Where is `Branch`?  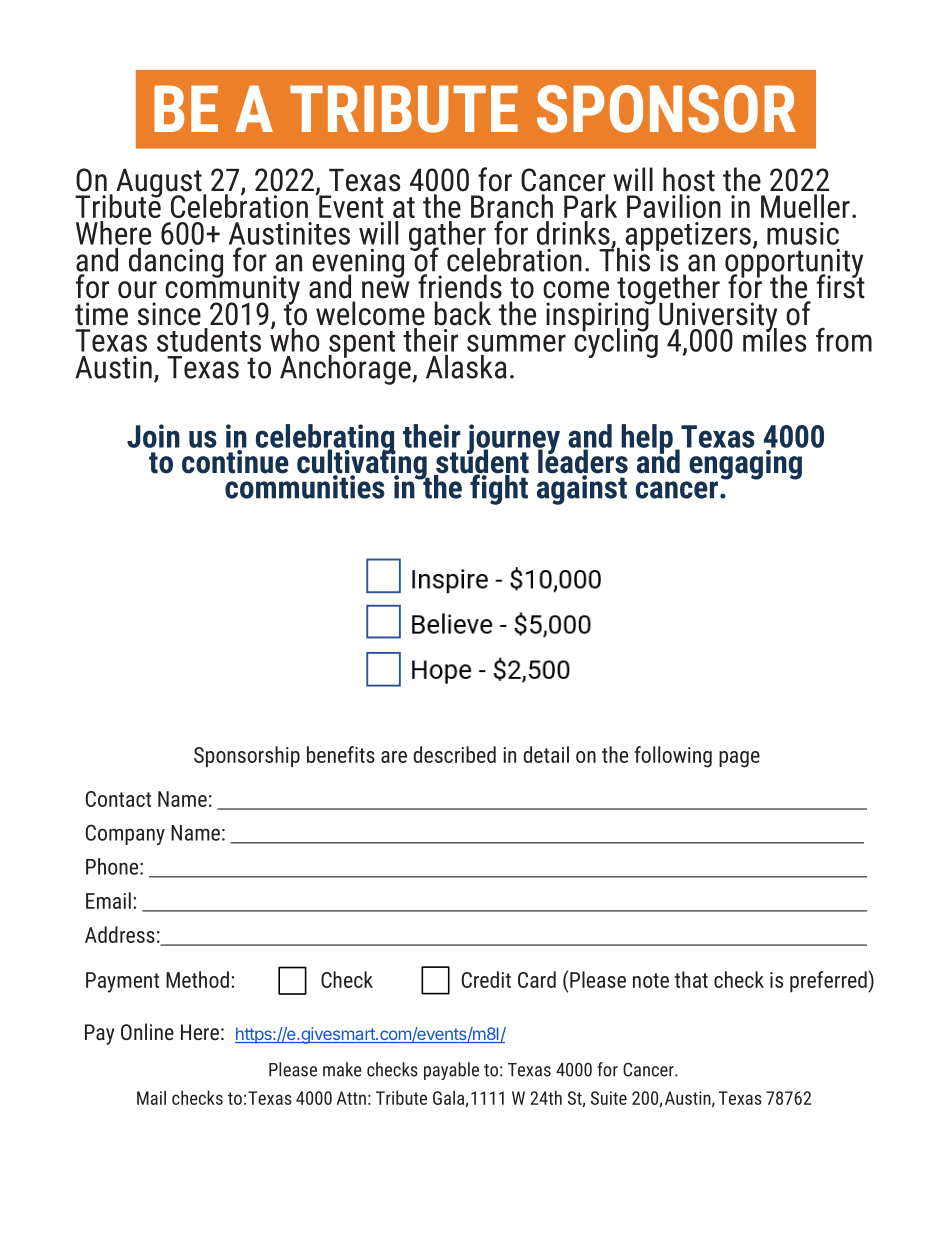 Branch is located at coordinates (512, 206).
